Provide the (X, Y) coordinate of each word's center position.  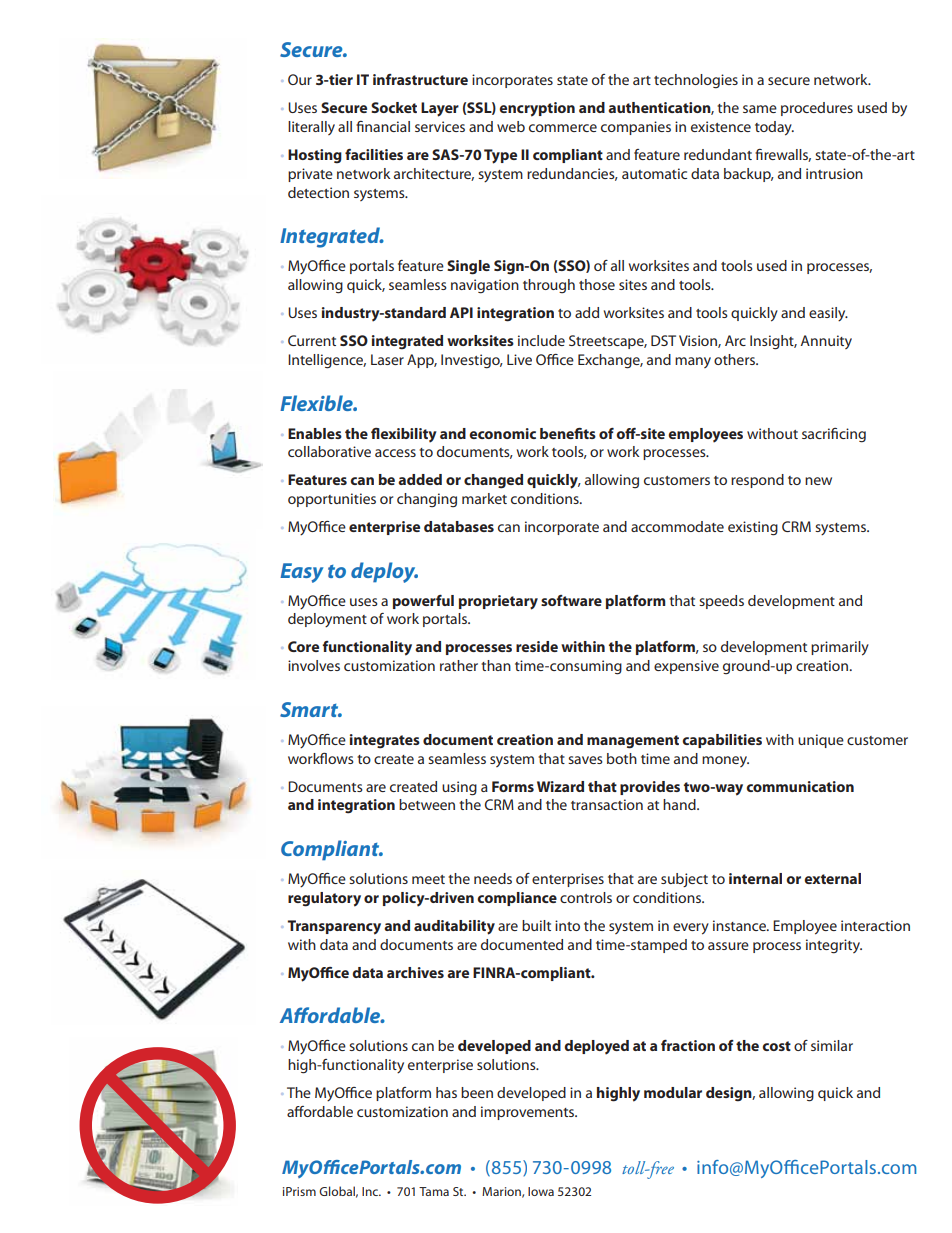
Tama (434, 1191)
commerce (563, 128)
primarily (840, 648)
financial (383, 126)
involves (314, 665)
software (571, 600)
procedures (817, 109)
